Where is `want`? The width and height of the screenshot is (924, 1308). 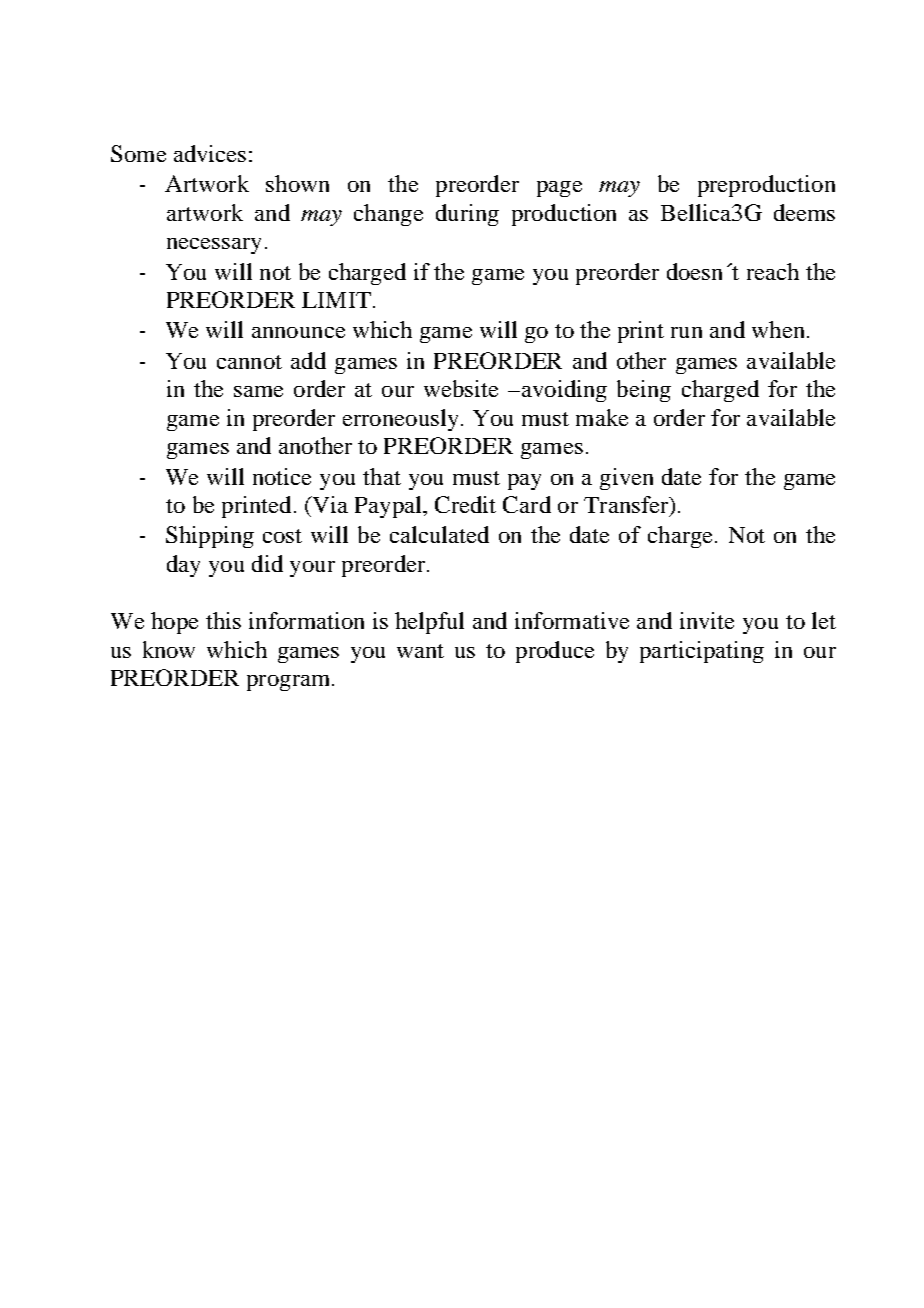 want is located at coordinates (420, 651).
